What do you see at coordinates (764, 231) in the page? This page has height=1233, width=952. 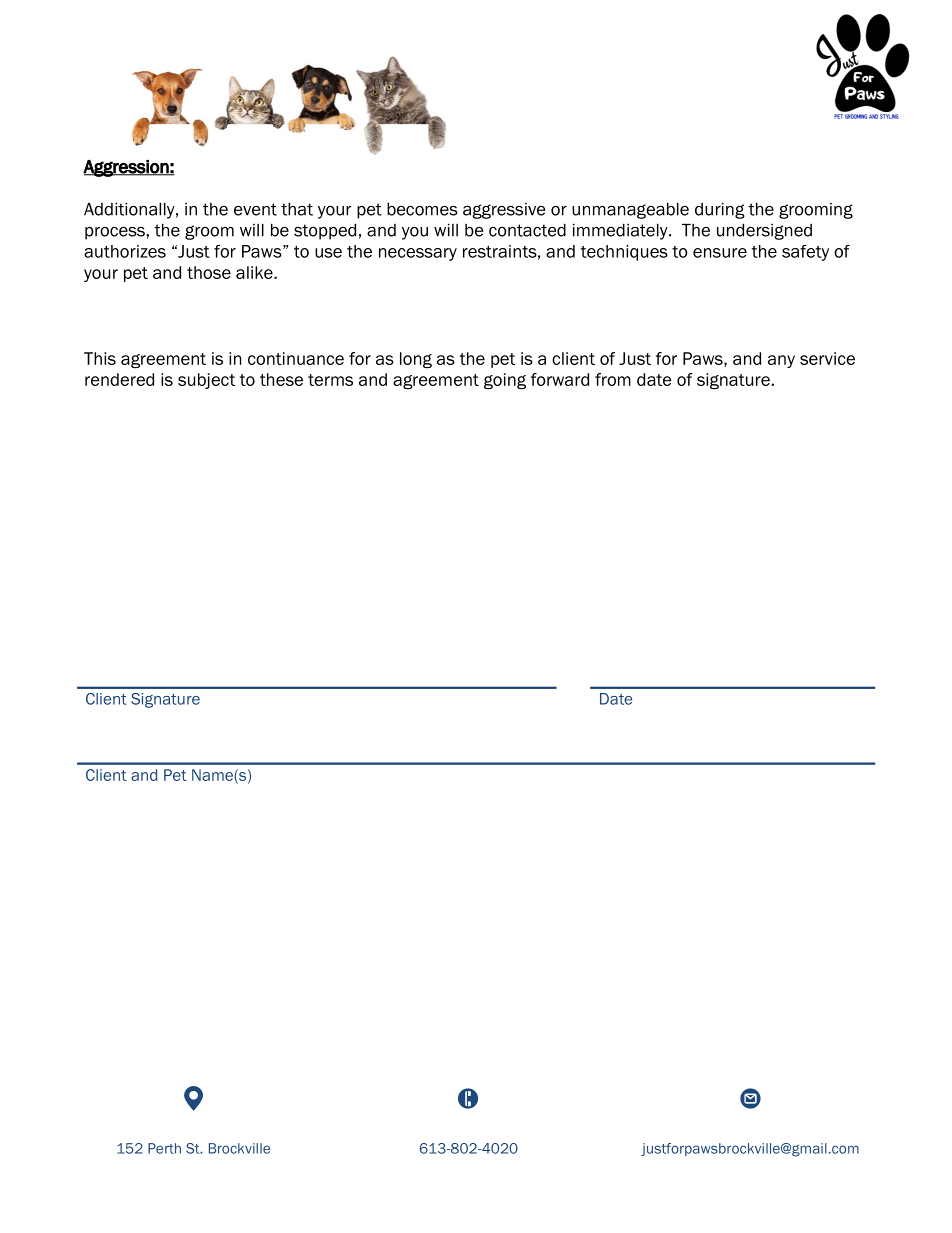 I see `undersigned` at bounding box center [764, 231].
